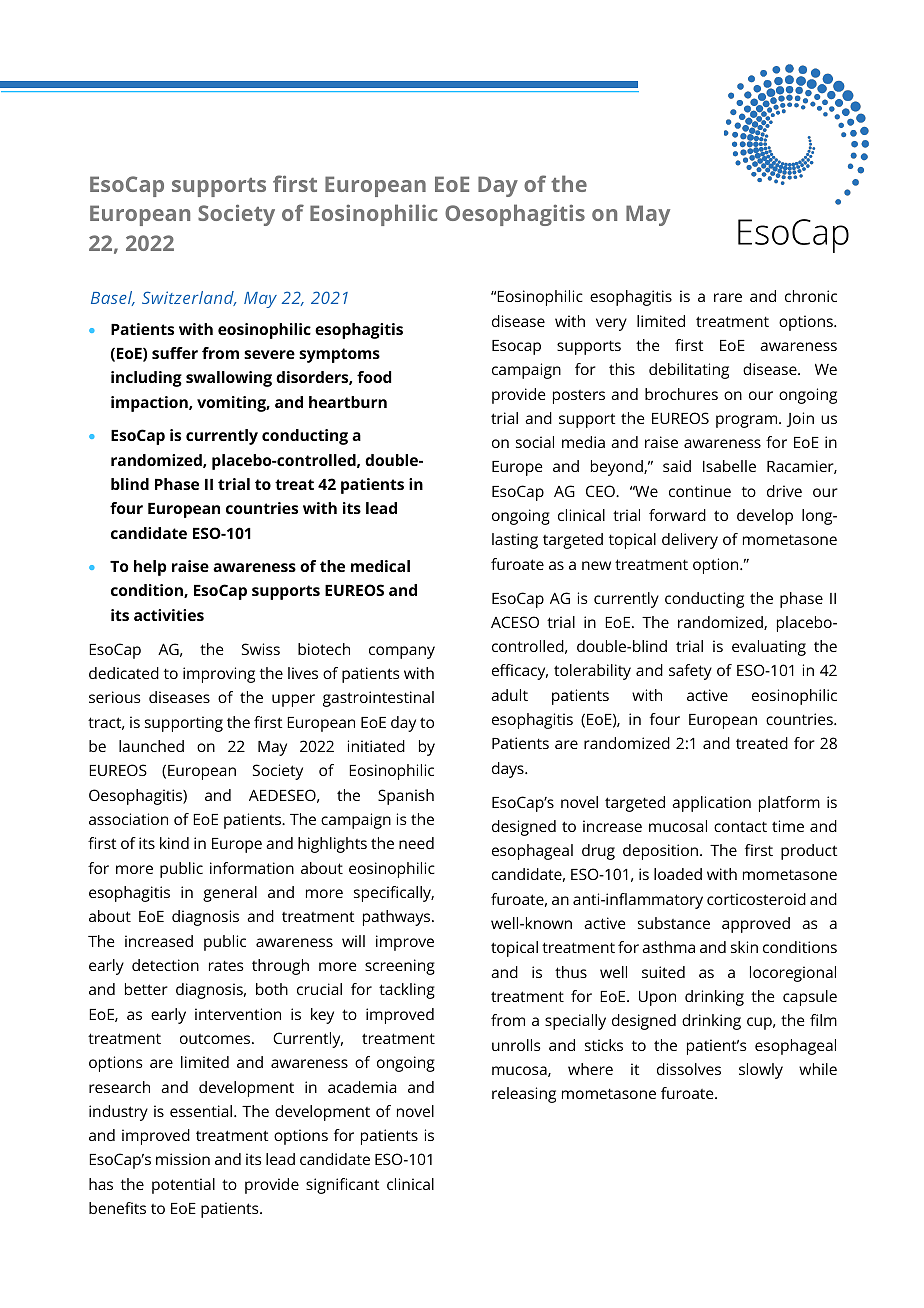 The height and width of the document is (1308, 924). Describe the element at coordinates (183, 1186) in the document. I see `potential` at that location.
